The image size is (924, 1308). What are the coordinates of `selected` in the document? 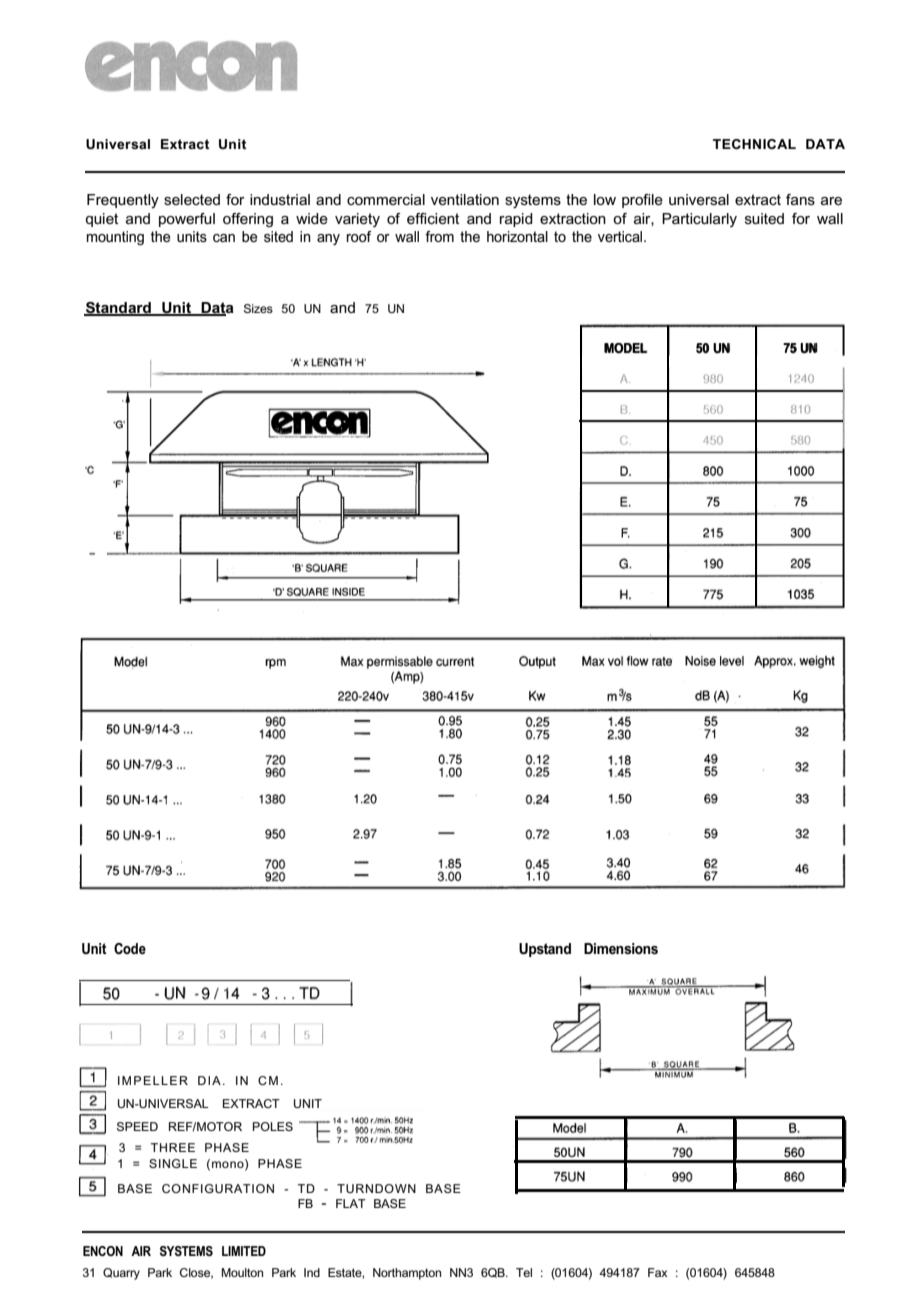 It's located at (192, 199).
